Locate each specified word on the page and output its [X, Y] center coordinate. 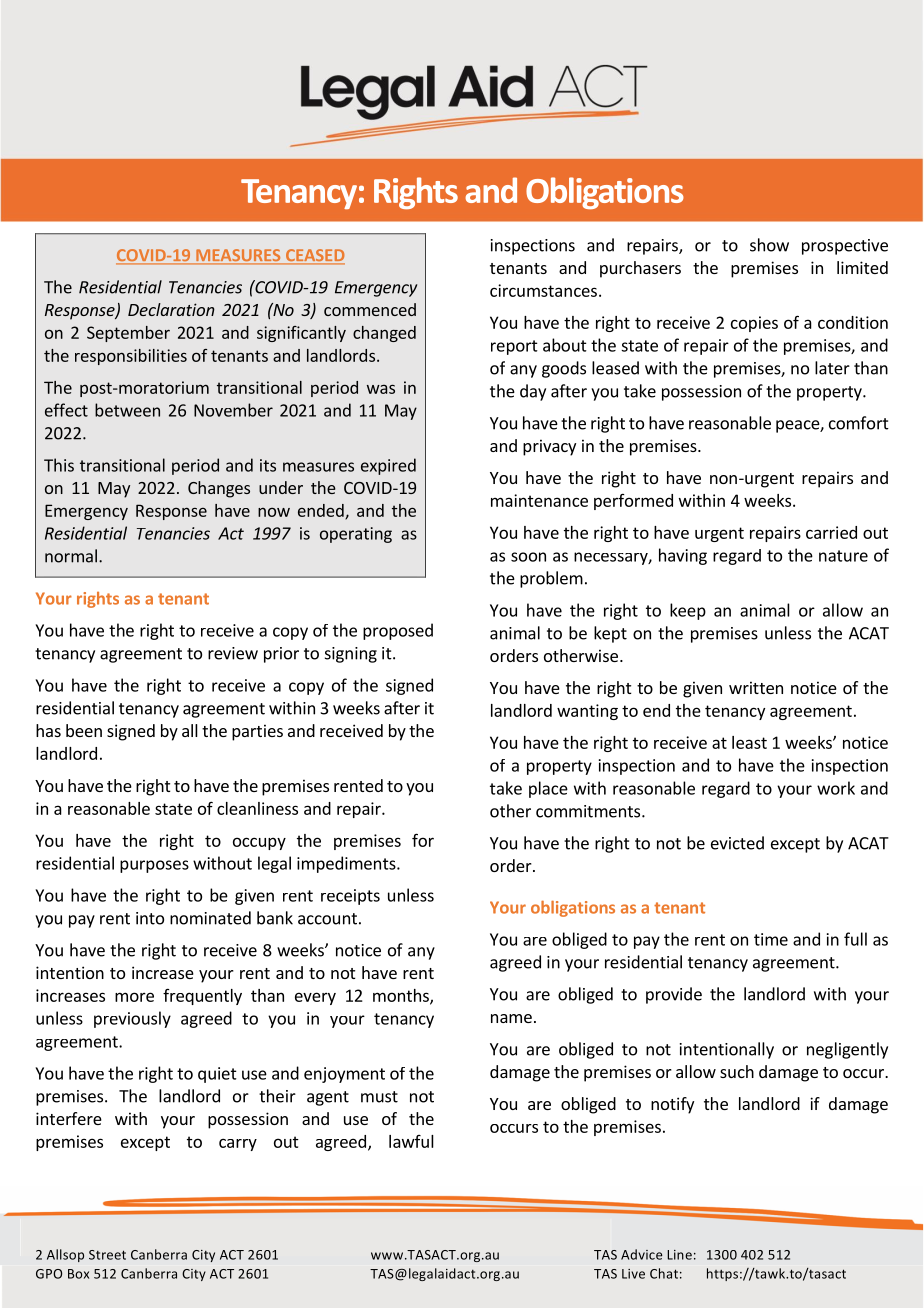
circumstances [543, 290]
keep [688, 611]
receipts [350, 897]
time [771, 939]
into [150, 918]
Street [107, 1255]
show [769, 245]
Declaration [171, 309]
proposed [398, 631]
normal [71, 556]
